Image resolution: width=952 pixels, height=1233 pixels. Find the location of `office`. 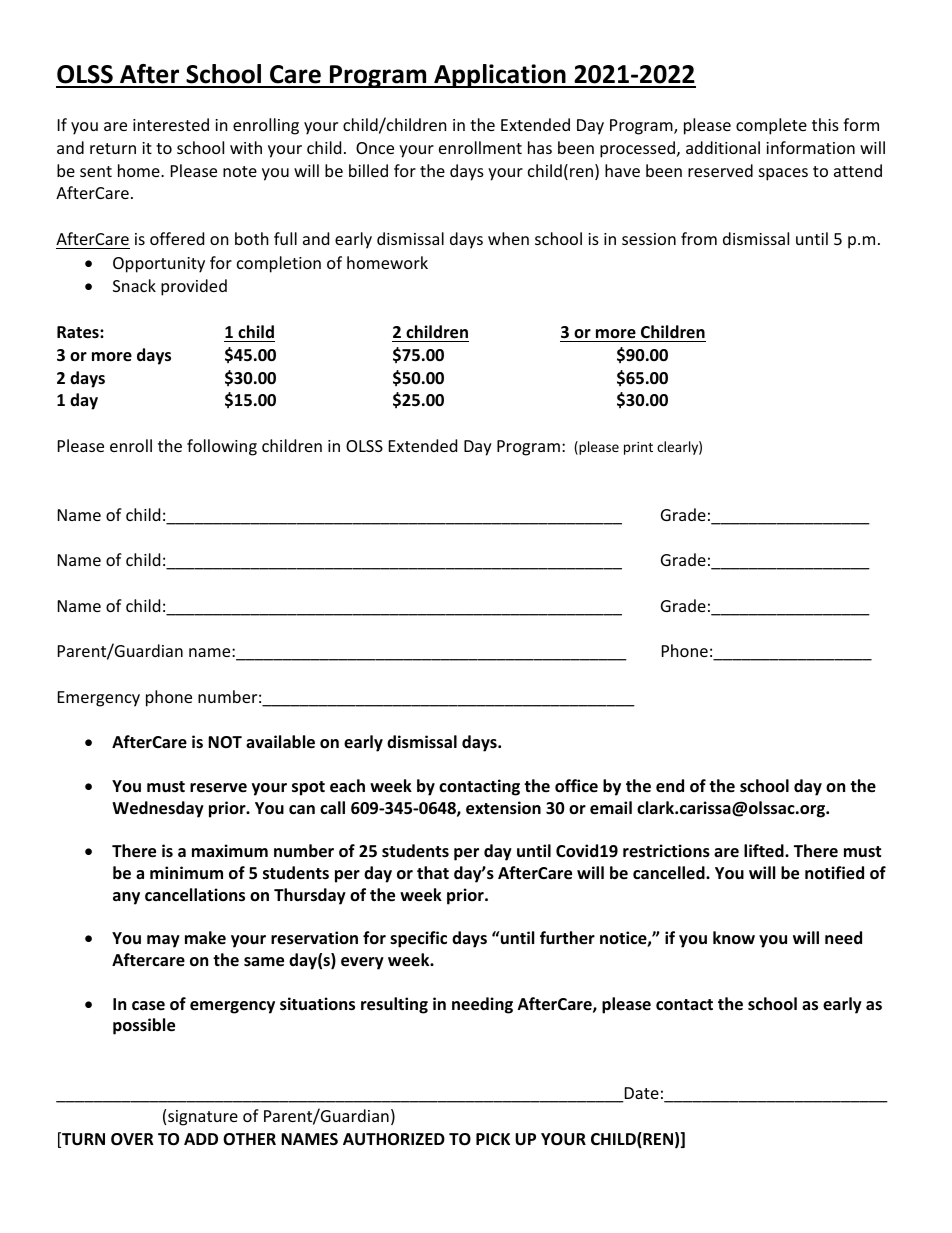

office is located at coordinates (576, 786).
